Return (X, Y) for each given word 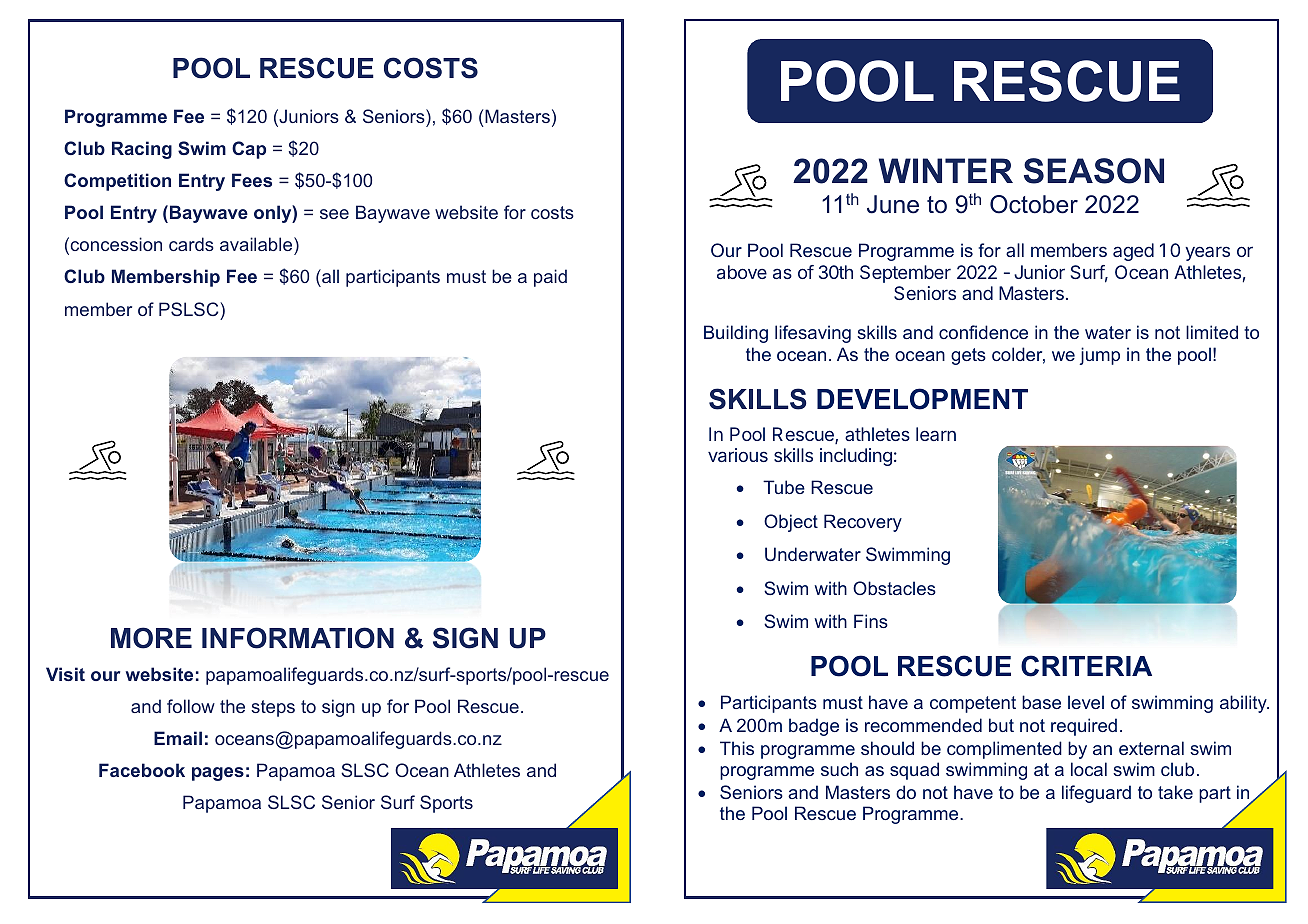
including (856, 457)
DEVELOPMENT (922, 399)
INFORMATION (298, 638)
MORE (151, 638)
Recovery (863, 523)
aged (1133, 252)
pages (218, 774)
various (738, 455)
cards (191, 244)
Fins (871, 621)
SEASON (1094, 171)
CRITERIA (1086, 666)
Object (791, 523)
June (893, 204)
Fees (252, 180)
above (742, 272)
